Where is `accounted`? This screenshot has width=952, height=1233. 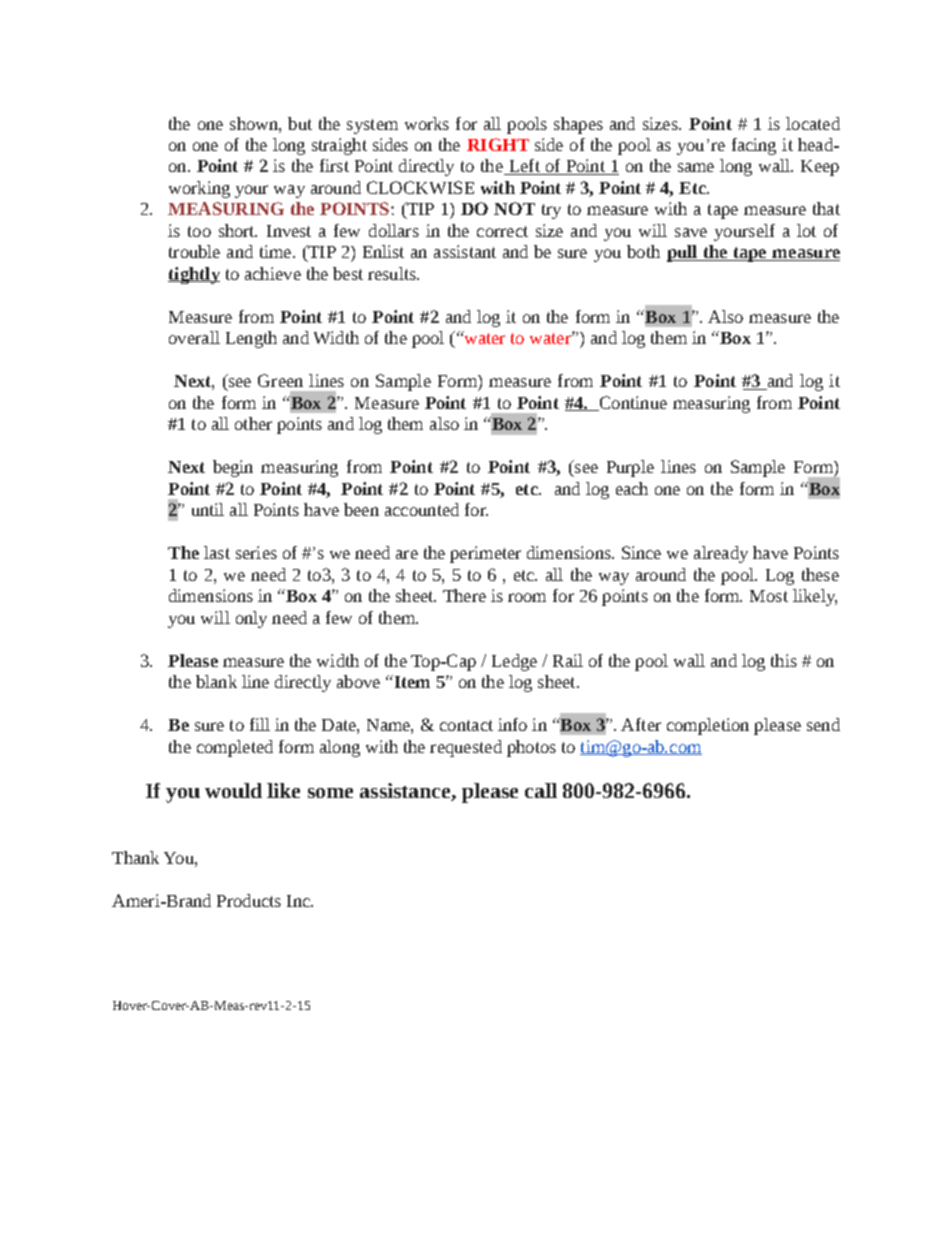 accounted is located at coordinates (422, 509).
